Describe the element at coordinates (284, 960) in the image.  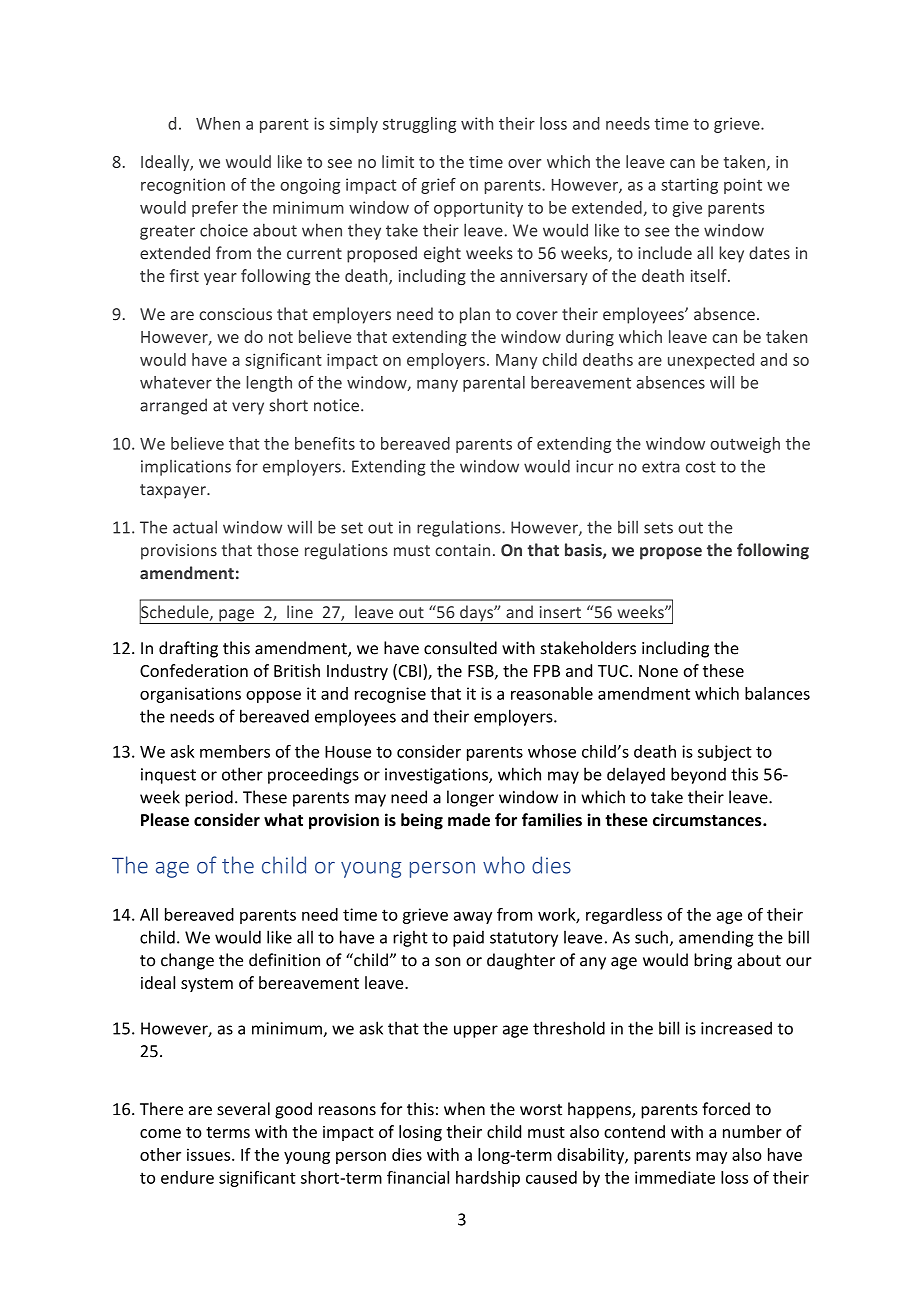
I see `definition` at that location.
